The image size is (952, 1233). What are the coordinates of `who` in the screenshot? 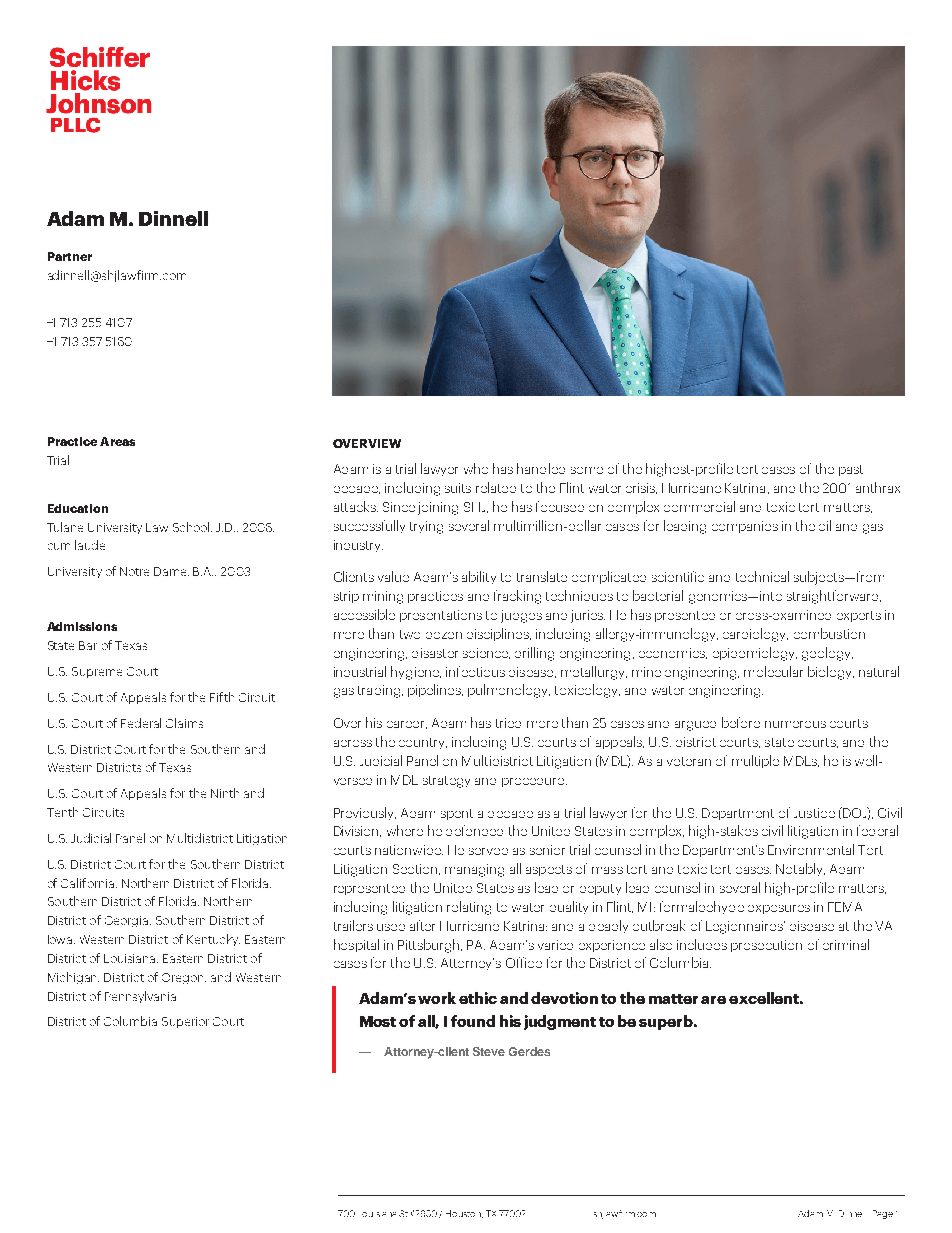 It's located at (476, 468).
